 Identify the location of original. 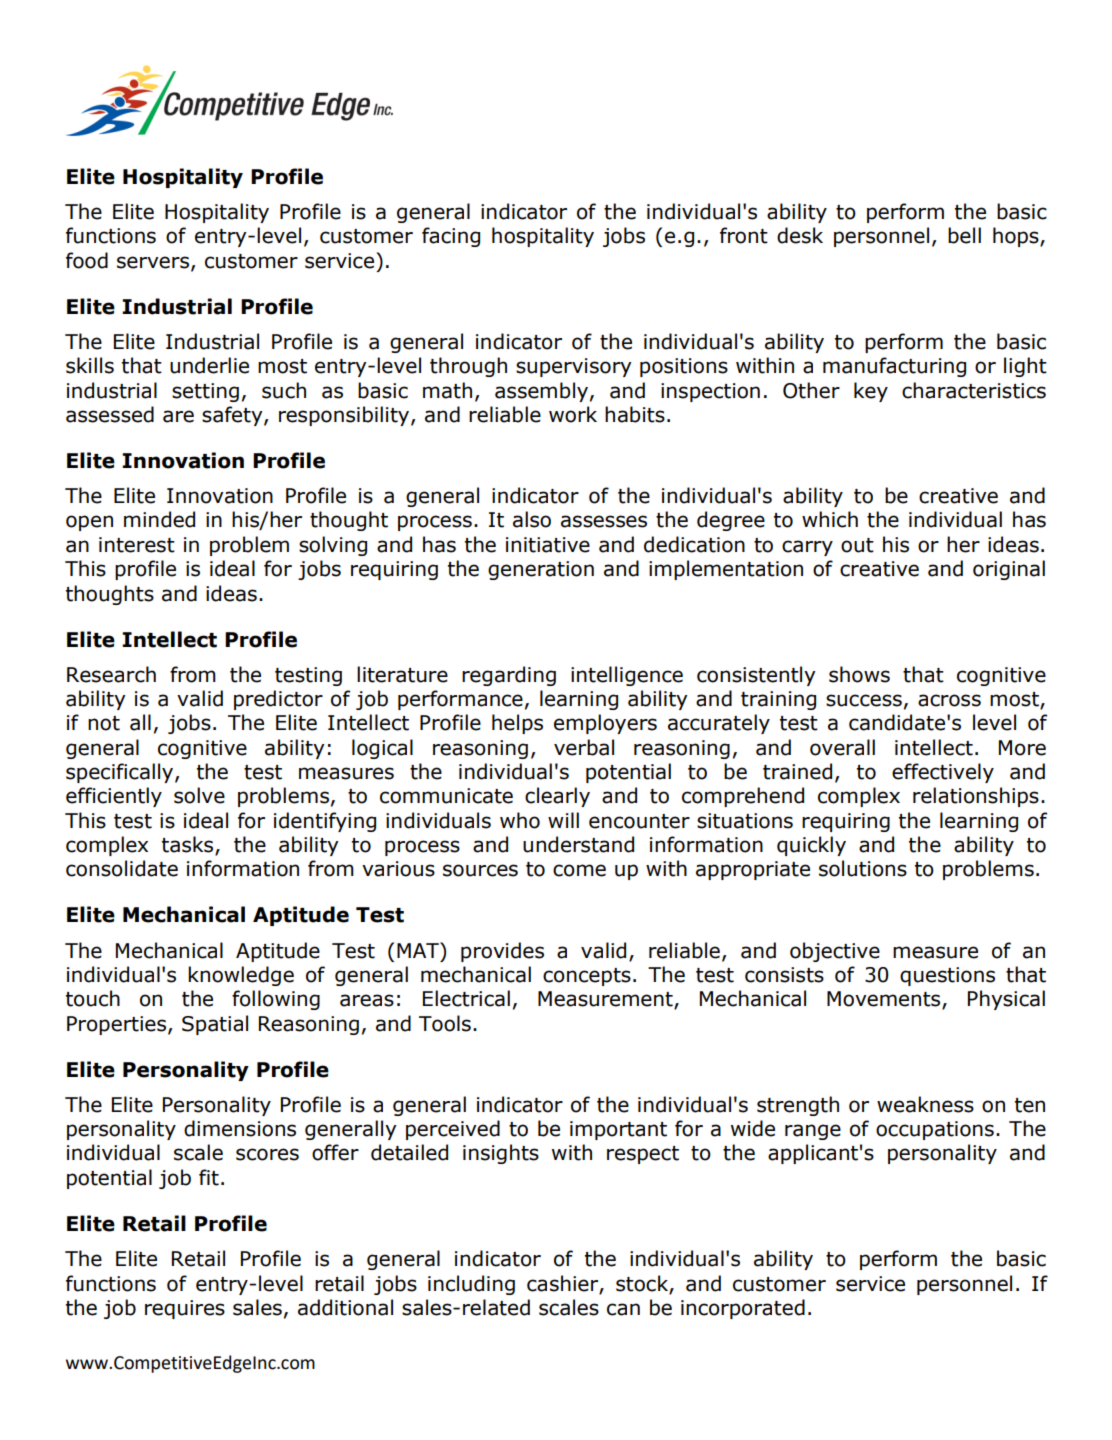
(1009, 570).
